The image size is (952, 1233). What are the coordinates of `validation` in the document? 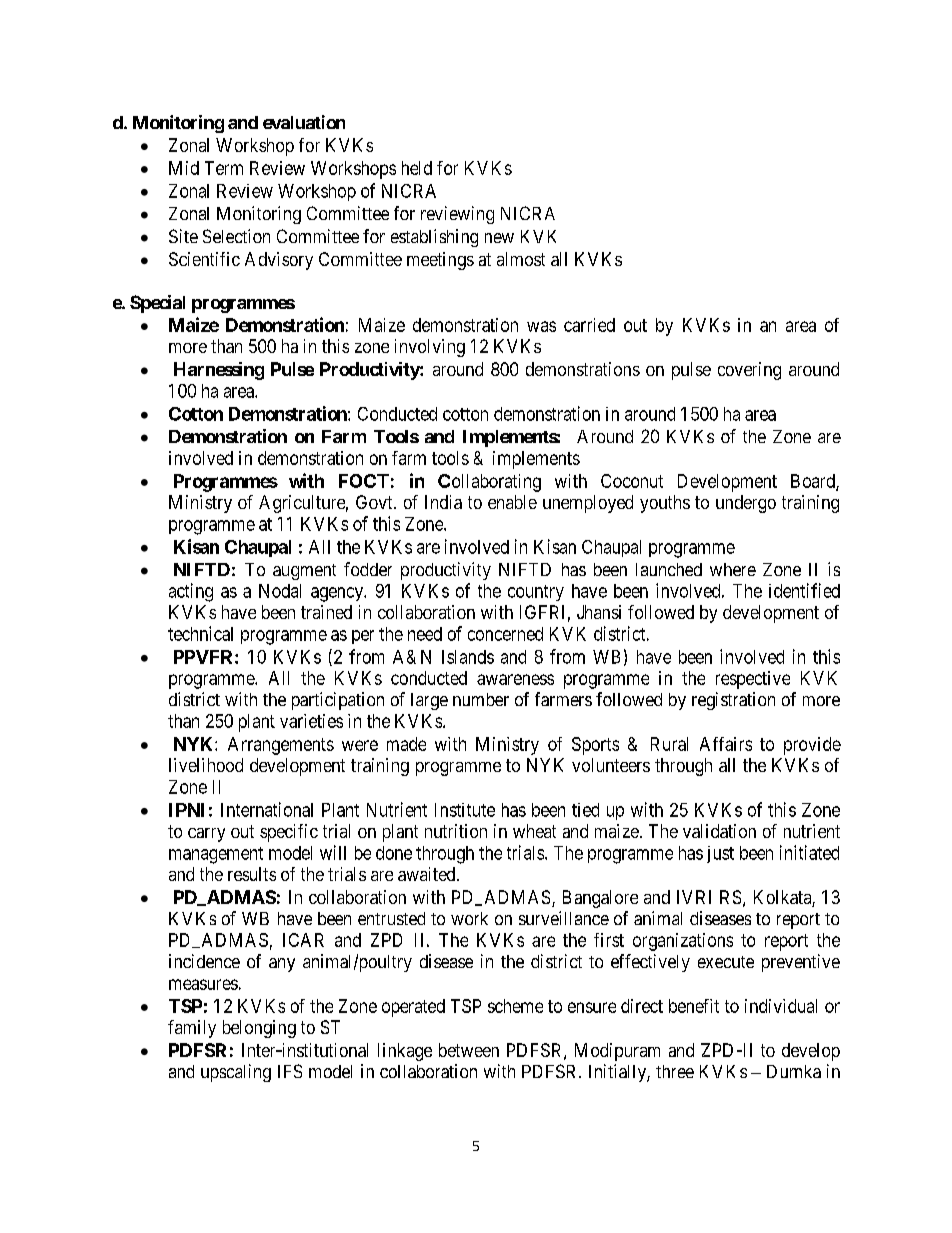 It's located at (719, 831).
